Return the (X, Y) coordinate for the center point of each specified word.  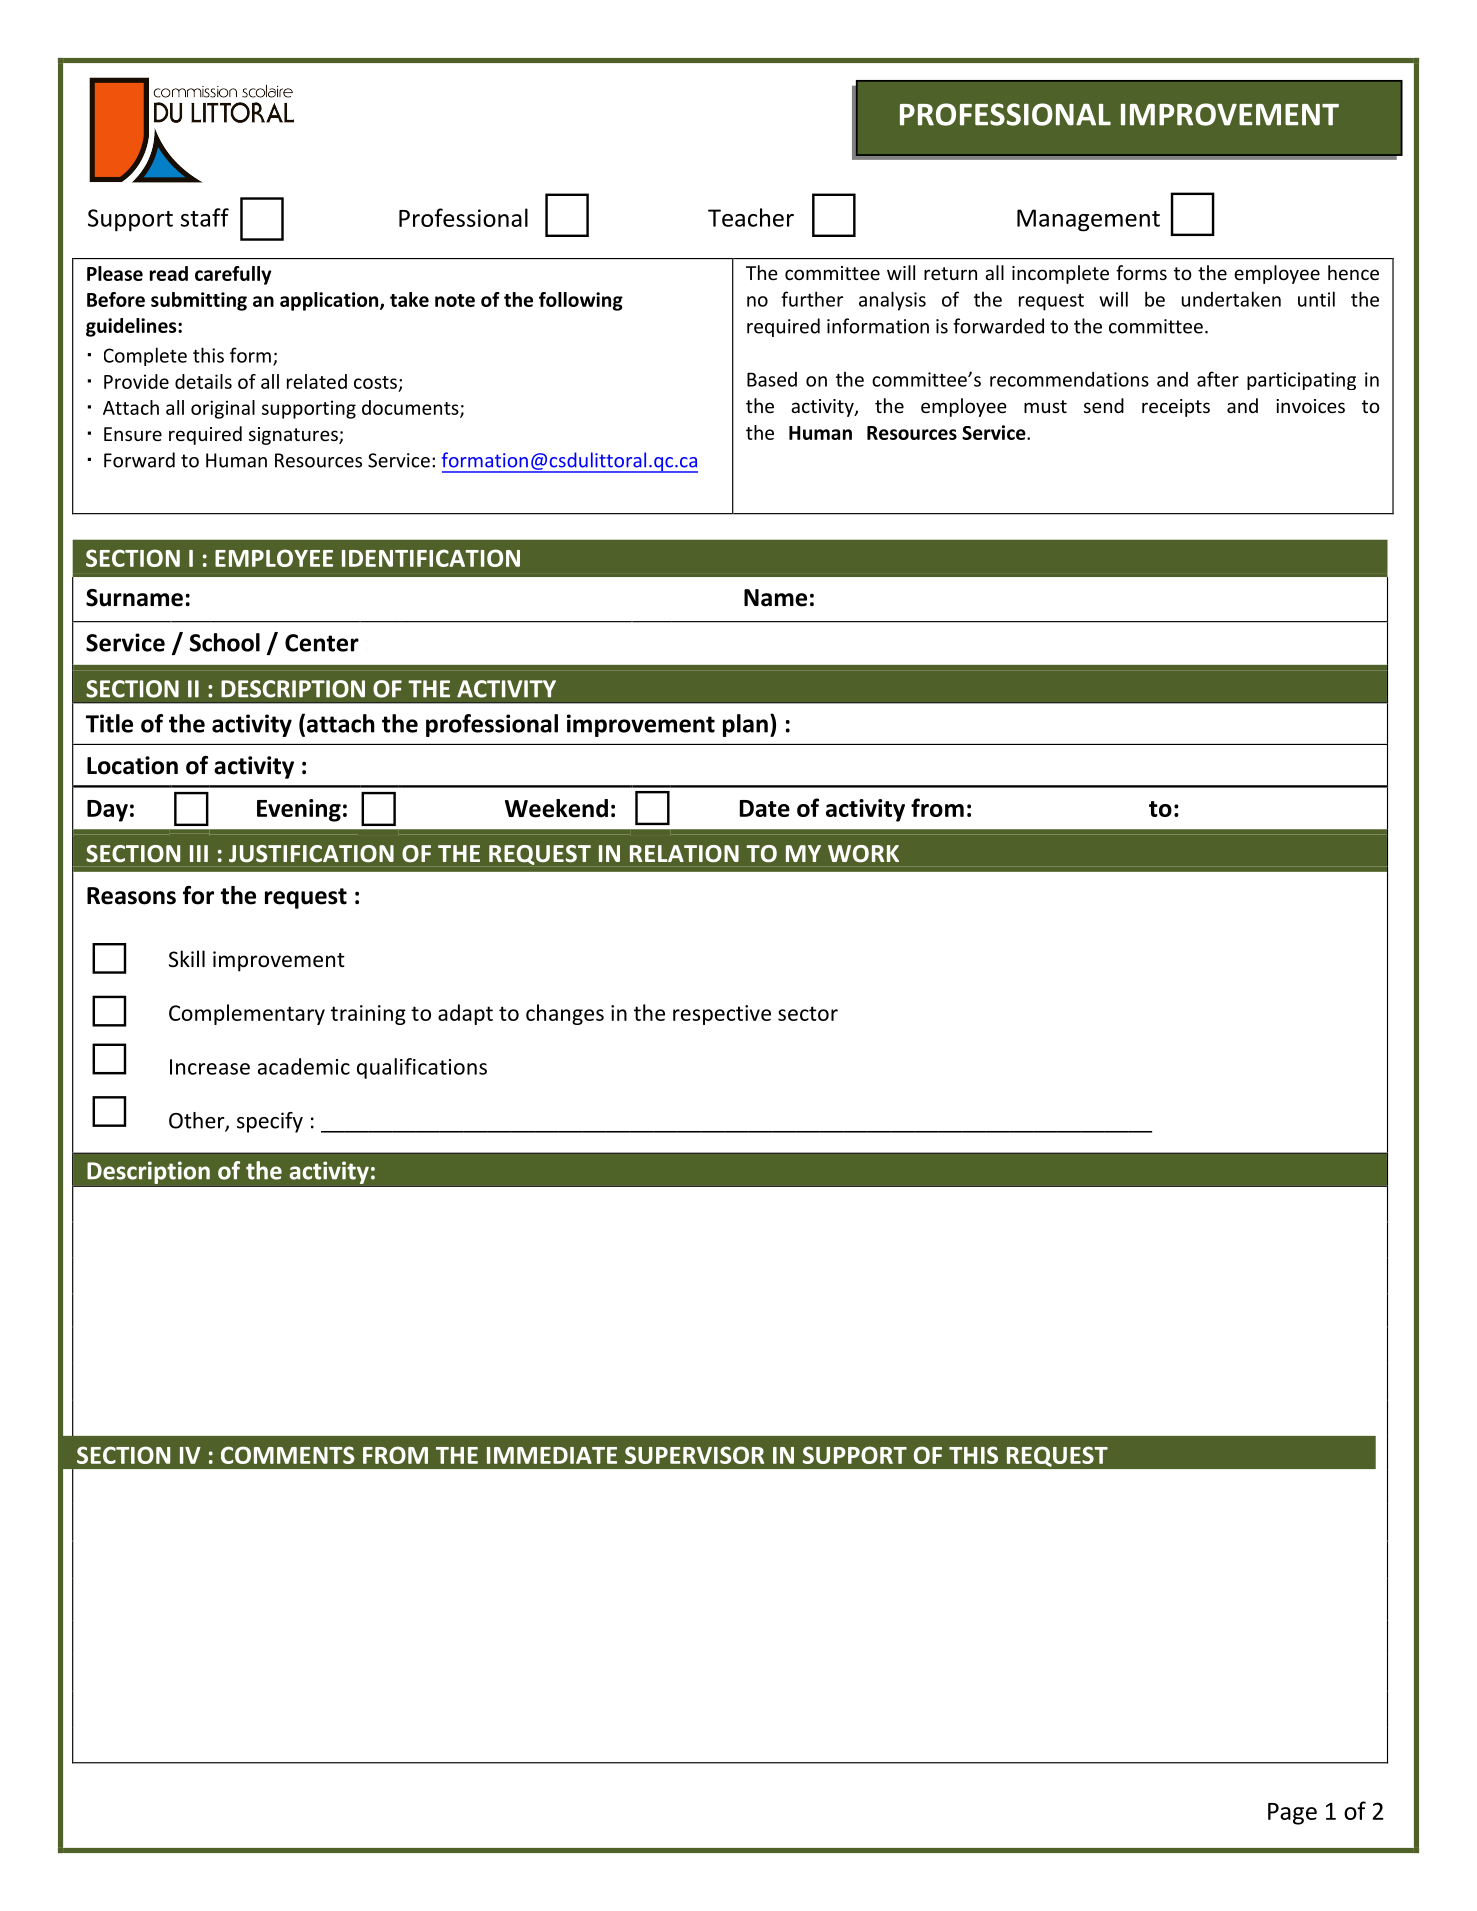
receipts (1176, 408)
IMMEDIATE (552, 1455)
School (225, 642)
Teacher (751, 217)
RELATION (684, 854)
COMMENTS (288, 1455)
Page (1292, 1814)
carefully (233, 275)
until (1316, 299)
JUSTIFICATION (311, 854)
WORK (863, 854)
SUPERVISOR (694, 1455)
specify (270, 1122)
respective (722, 1015)
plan (745, 725)
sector (808, 1013)
